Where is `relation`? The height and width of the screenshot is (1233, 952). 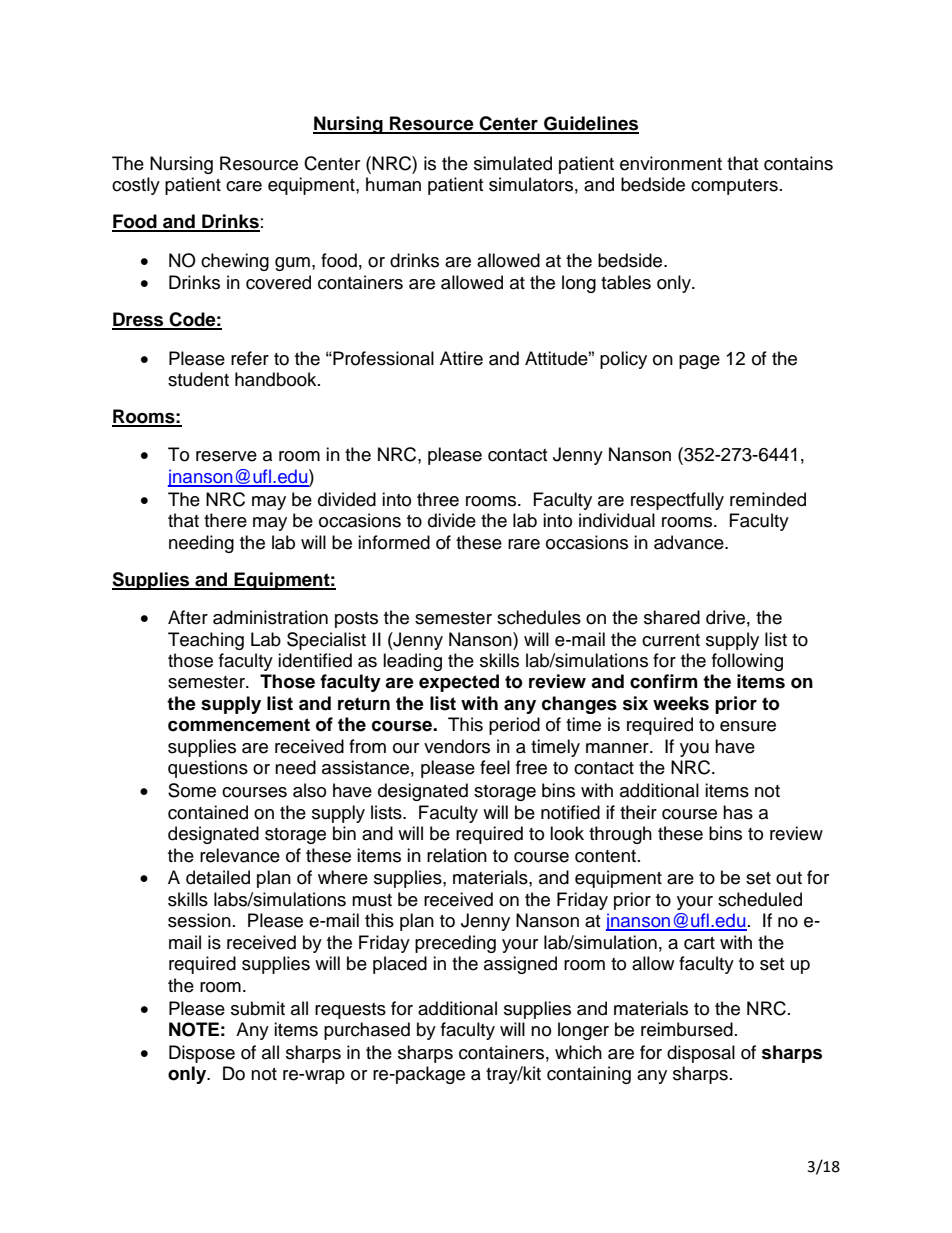
relation is located at coordinates (457, 855).
